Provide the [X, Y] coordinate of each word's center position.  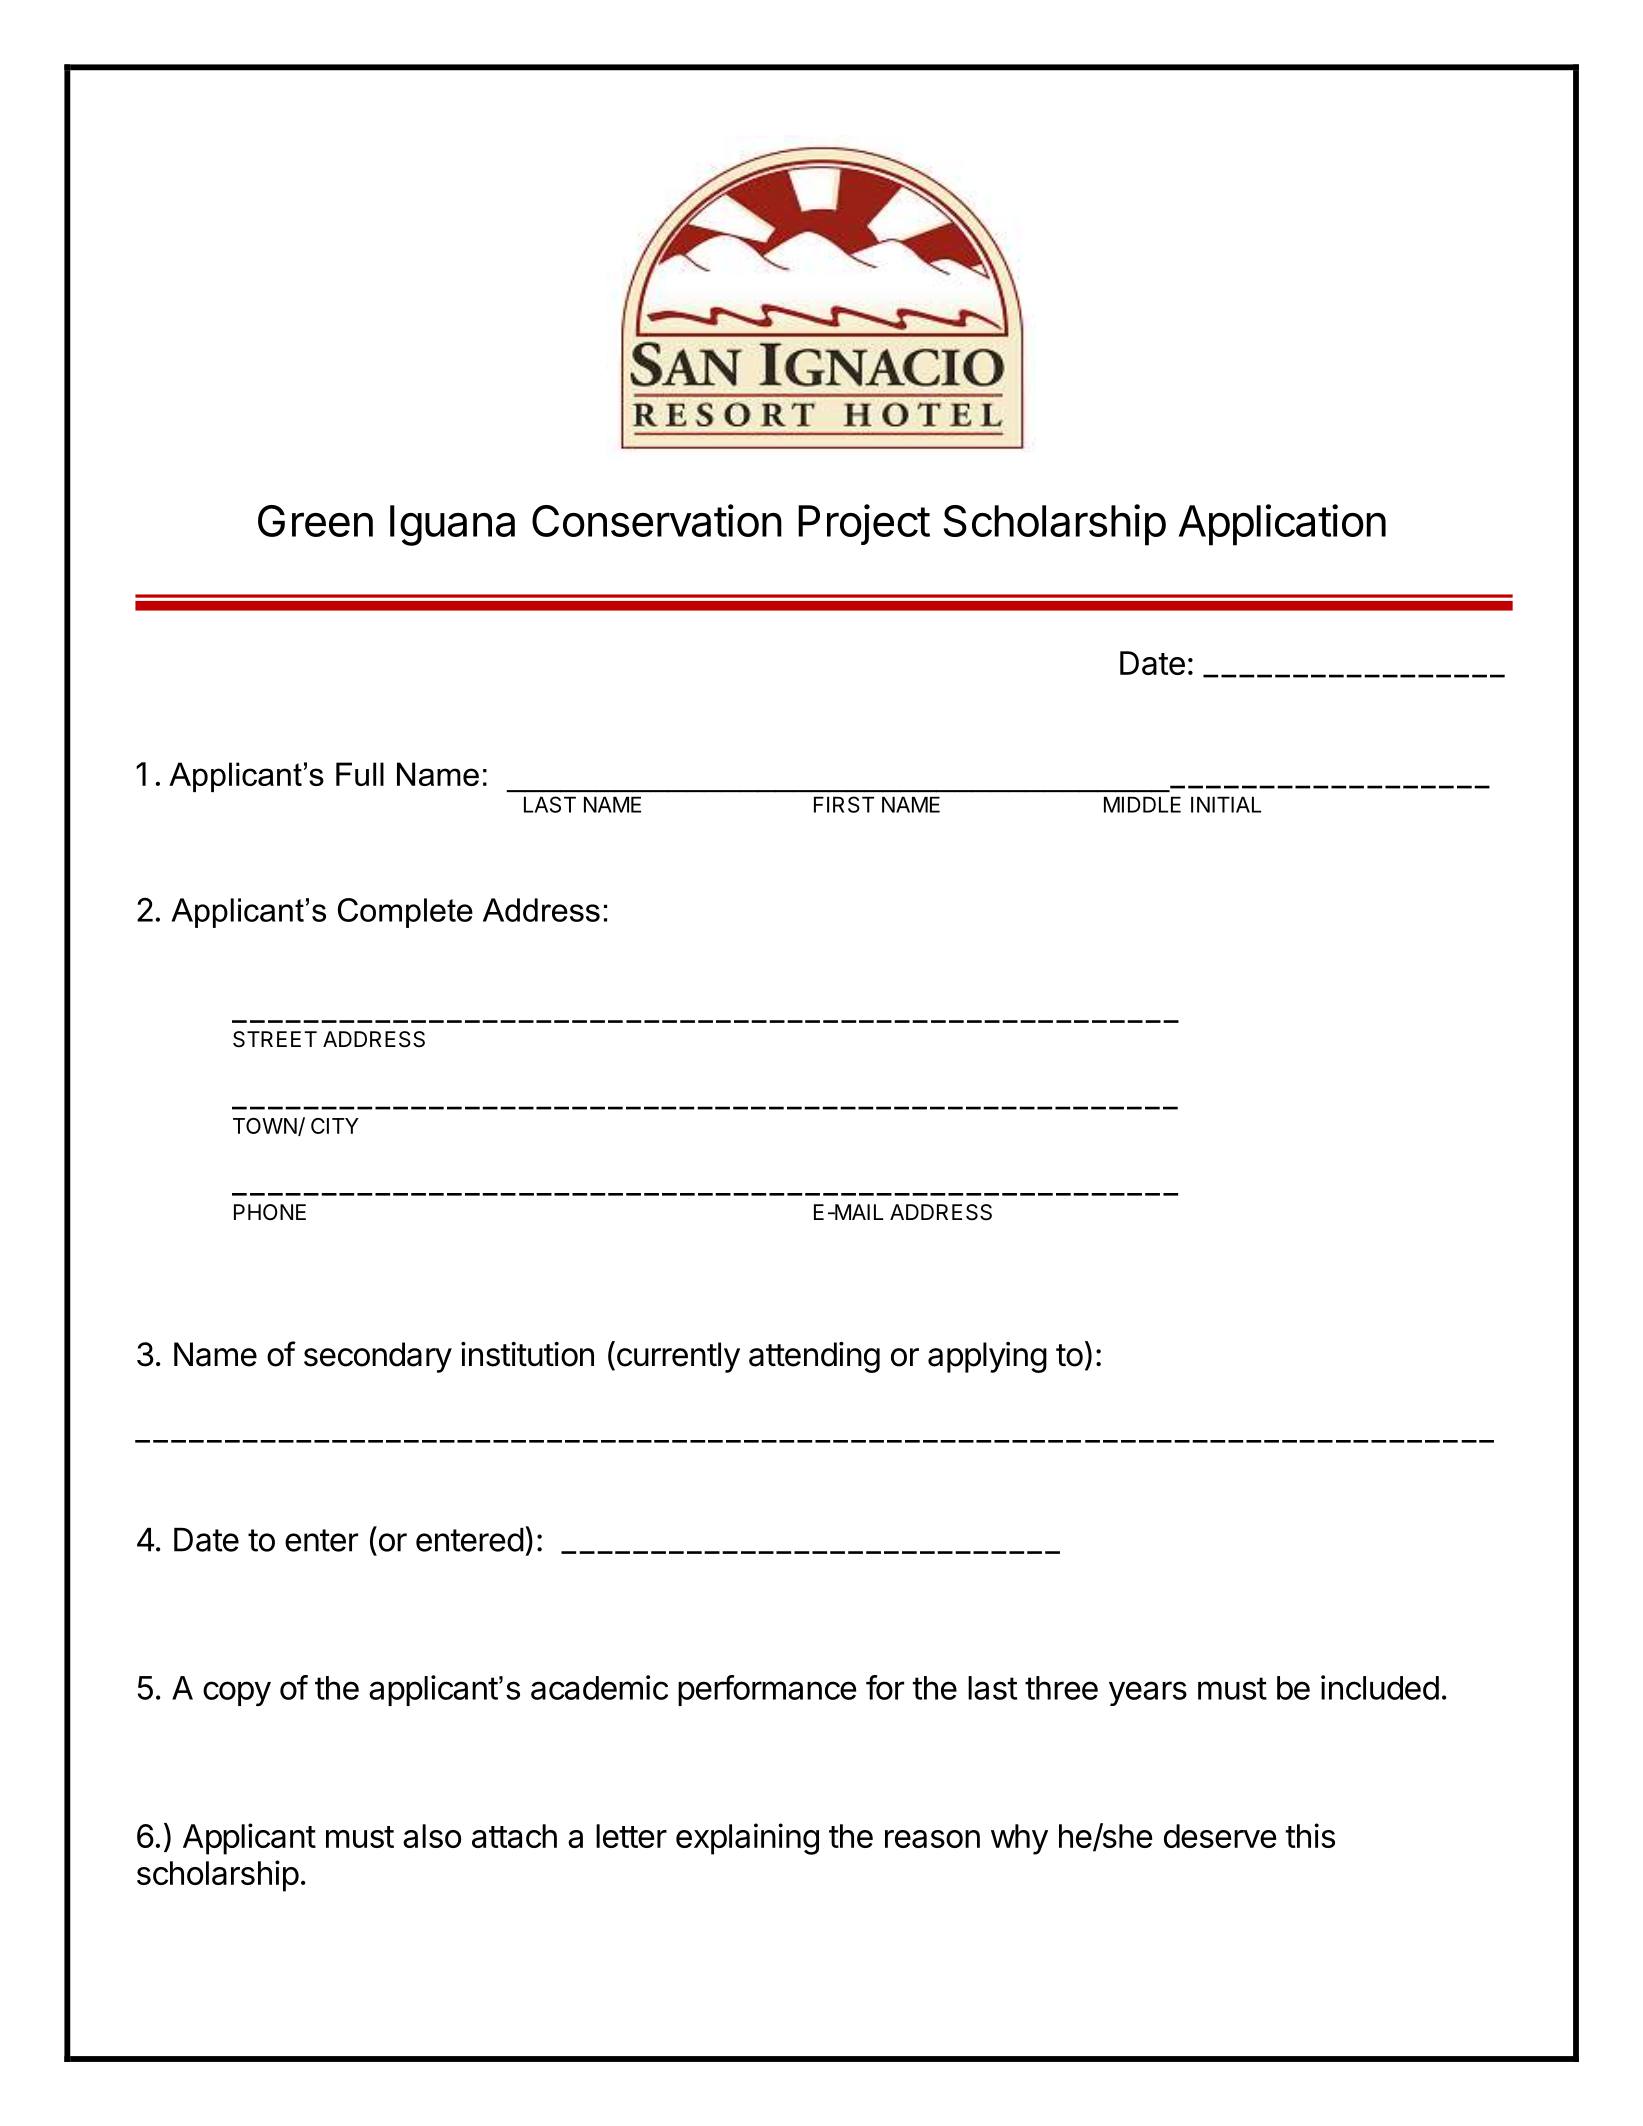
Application [1282, 525]
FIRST [844, 804]
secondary [378, 1357]
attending [814, 1357]
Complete [405, 913]
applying [987, 1357]
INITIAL [1226, 804]
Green [315, 521]
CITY [335, 1126]
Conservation [657, 520]
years [1148, 1693]
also [432, 1836]
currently [677, 1357]
